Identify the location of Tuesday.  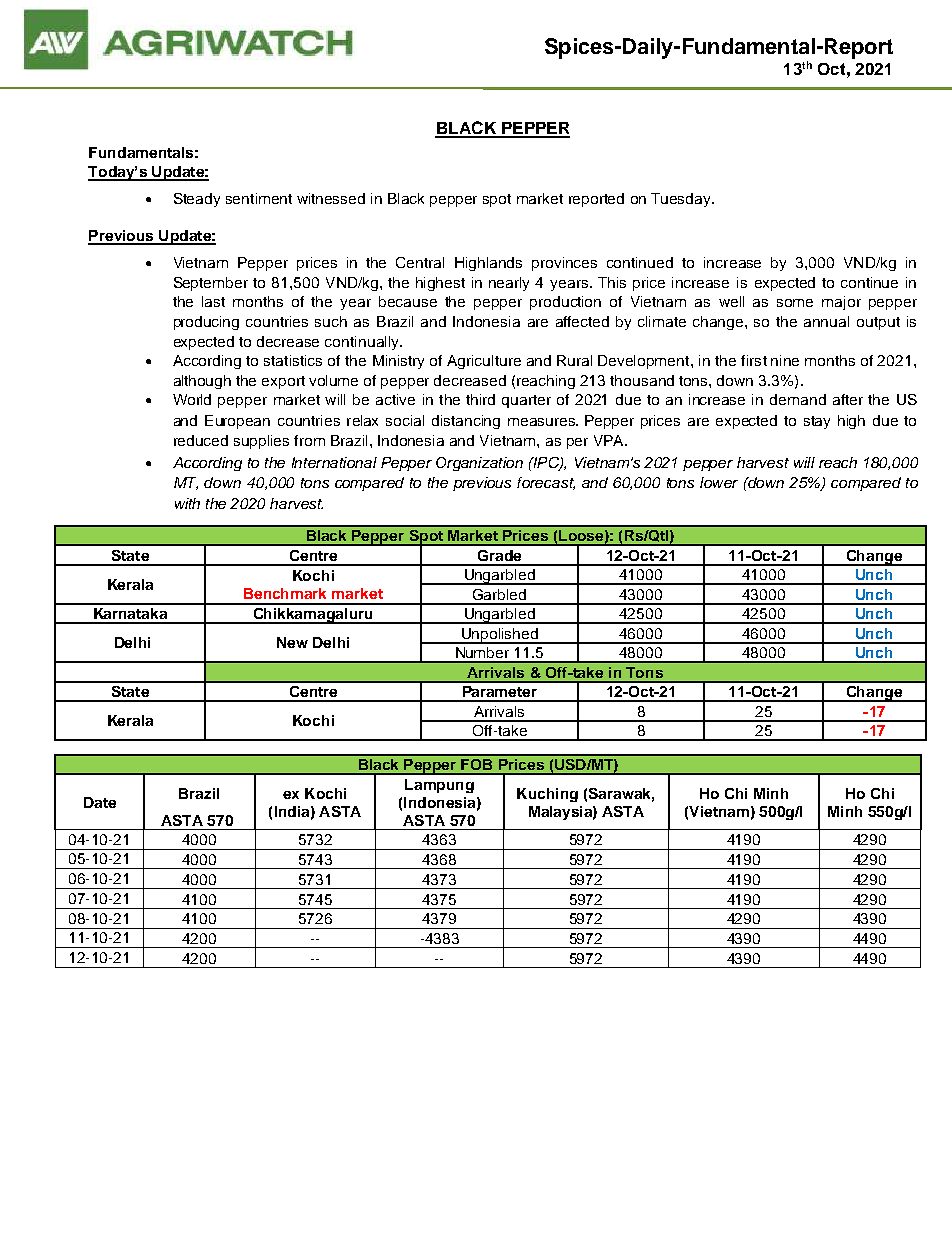
(682, 200).
